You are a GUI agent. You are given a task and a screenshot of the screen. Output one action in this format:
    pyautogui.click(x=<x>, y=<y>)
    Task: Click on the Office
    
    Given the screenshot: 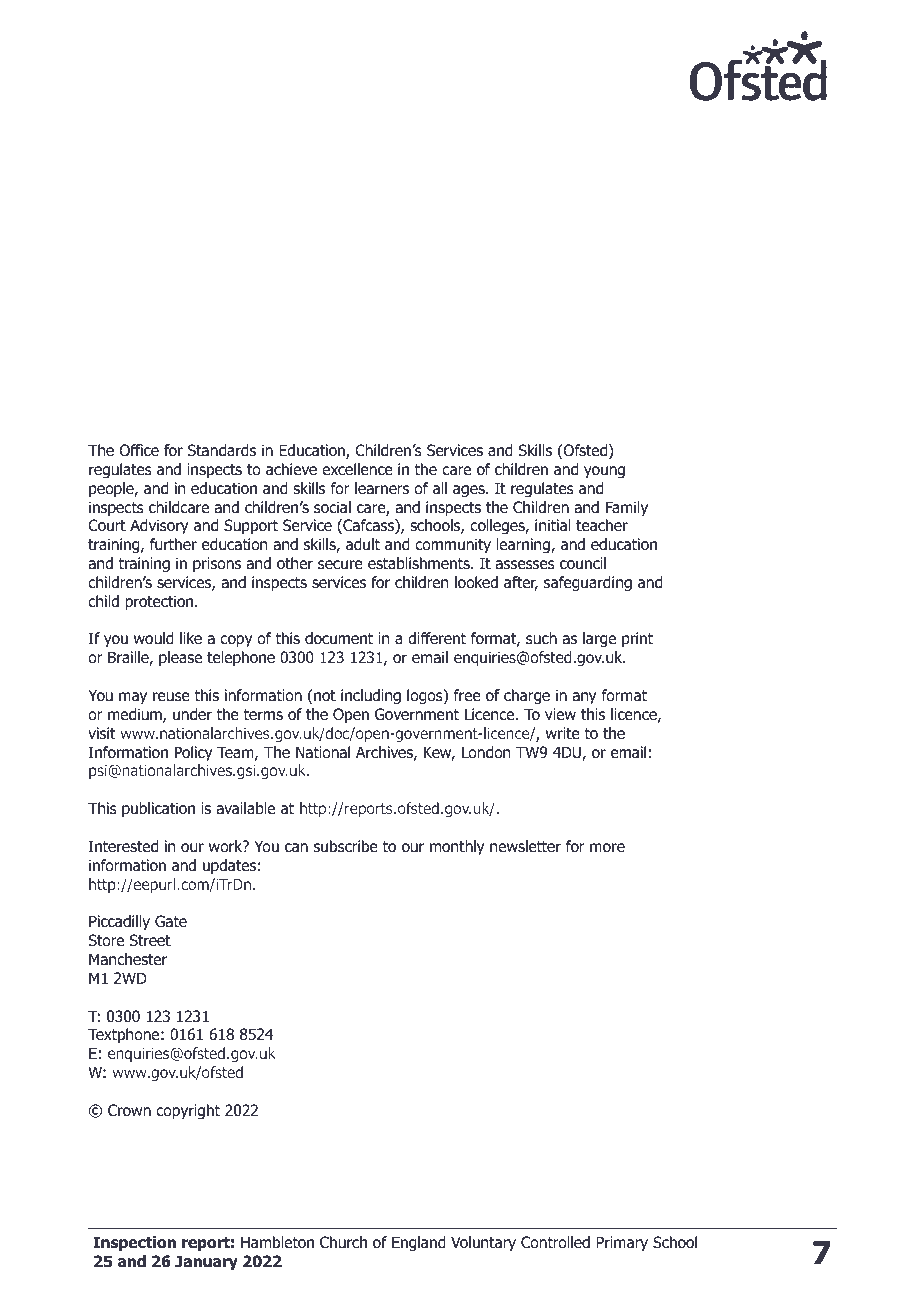 What is the action you would take?
    pyautogui.click(x=139, y=450)
